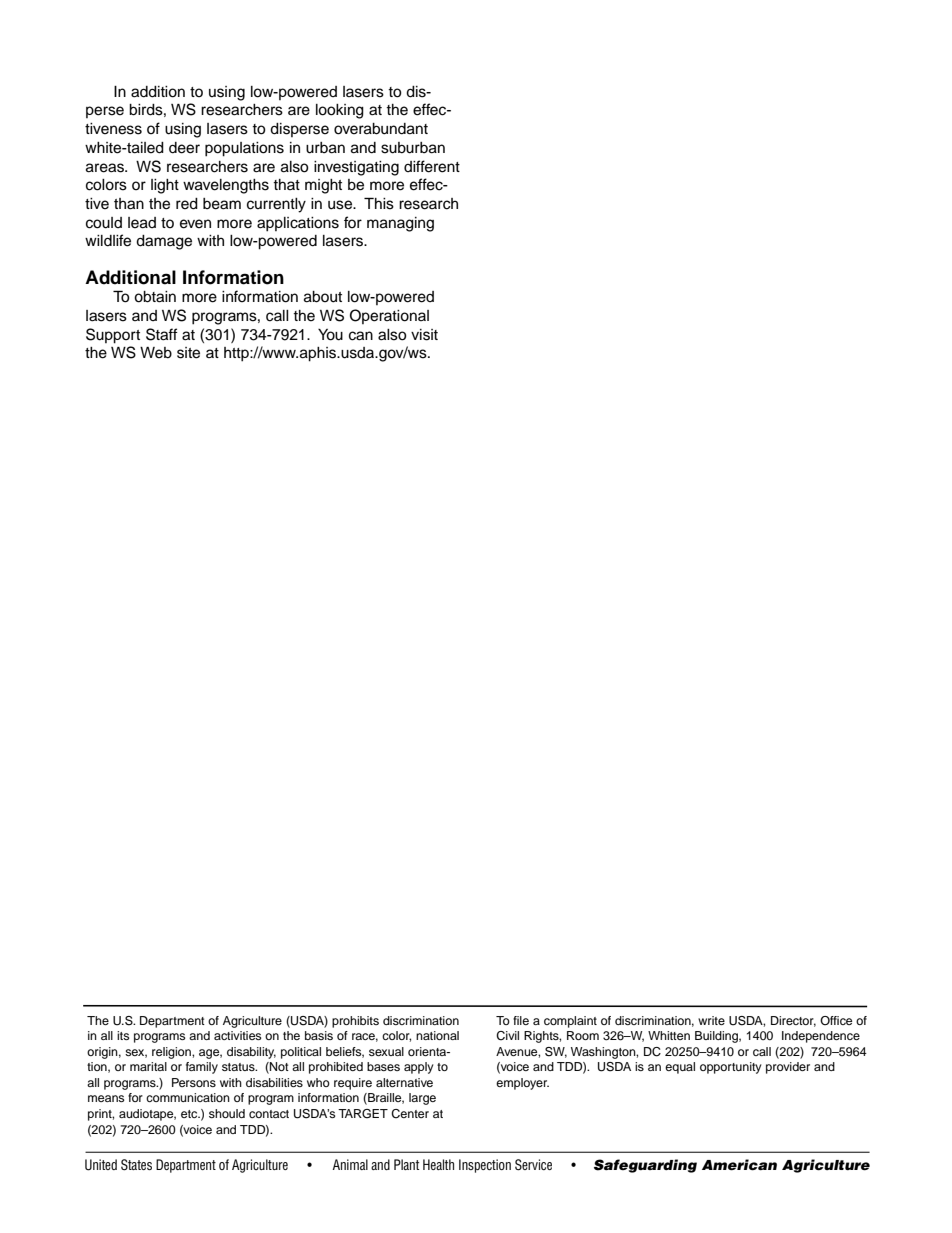  I want to click on managing, so click(400, 224).
